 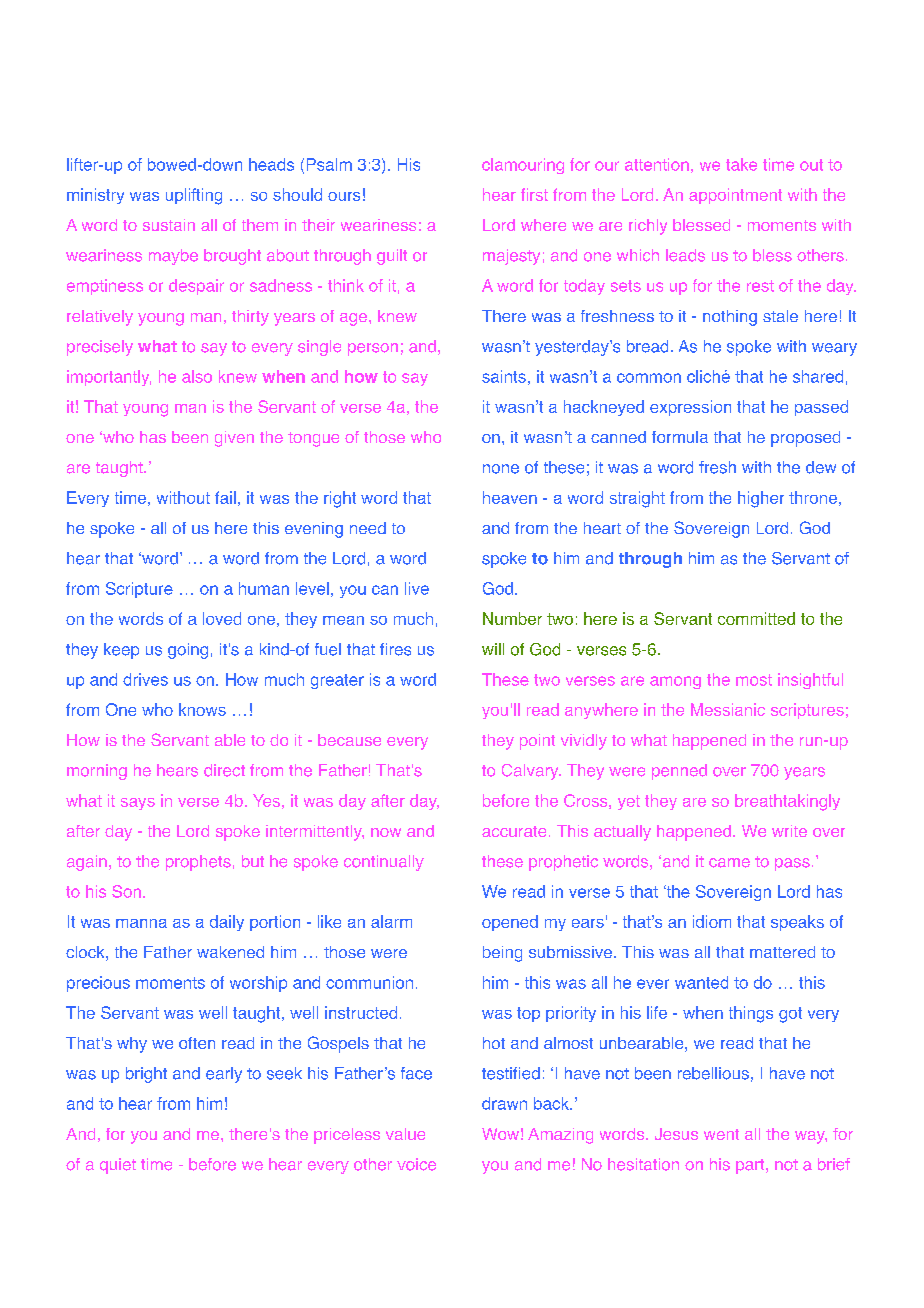 What do you see at coordinates (194, 196) in the screenshot?
I see `uplifting` at bounding box center [194, 196].
